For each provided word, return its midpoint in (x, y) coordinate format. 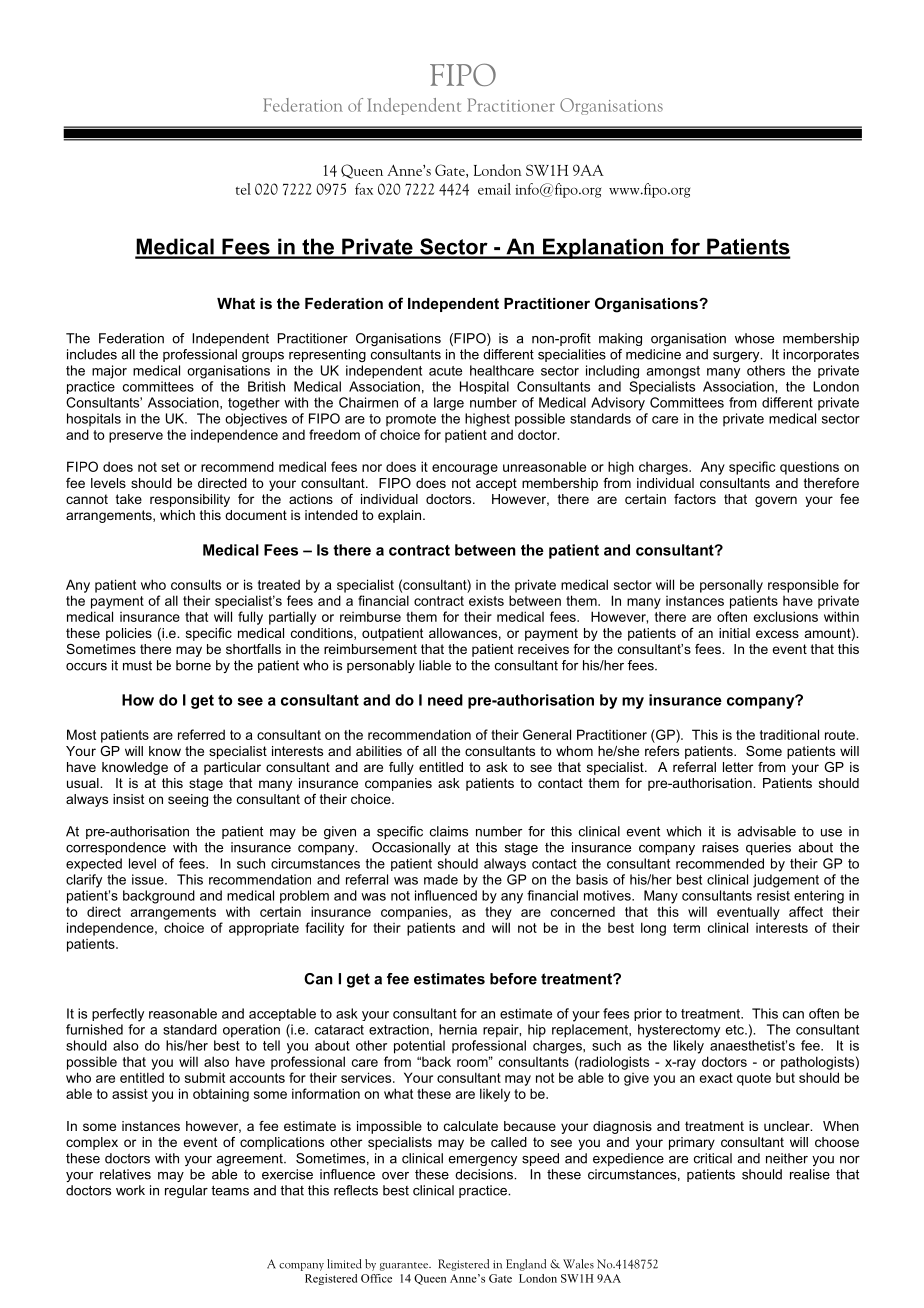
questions (809, 468)
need (445, 700)
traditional (789, 734)
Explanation (603, 248)
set (170, 467)
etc (736, 1030)
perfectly (118, 1015)
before (513, 979)
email (494, 189)
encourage (465, 469)
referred (201, 734)
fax (364, 189)
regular (186, 1191)
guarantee (405, 1266)
